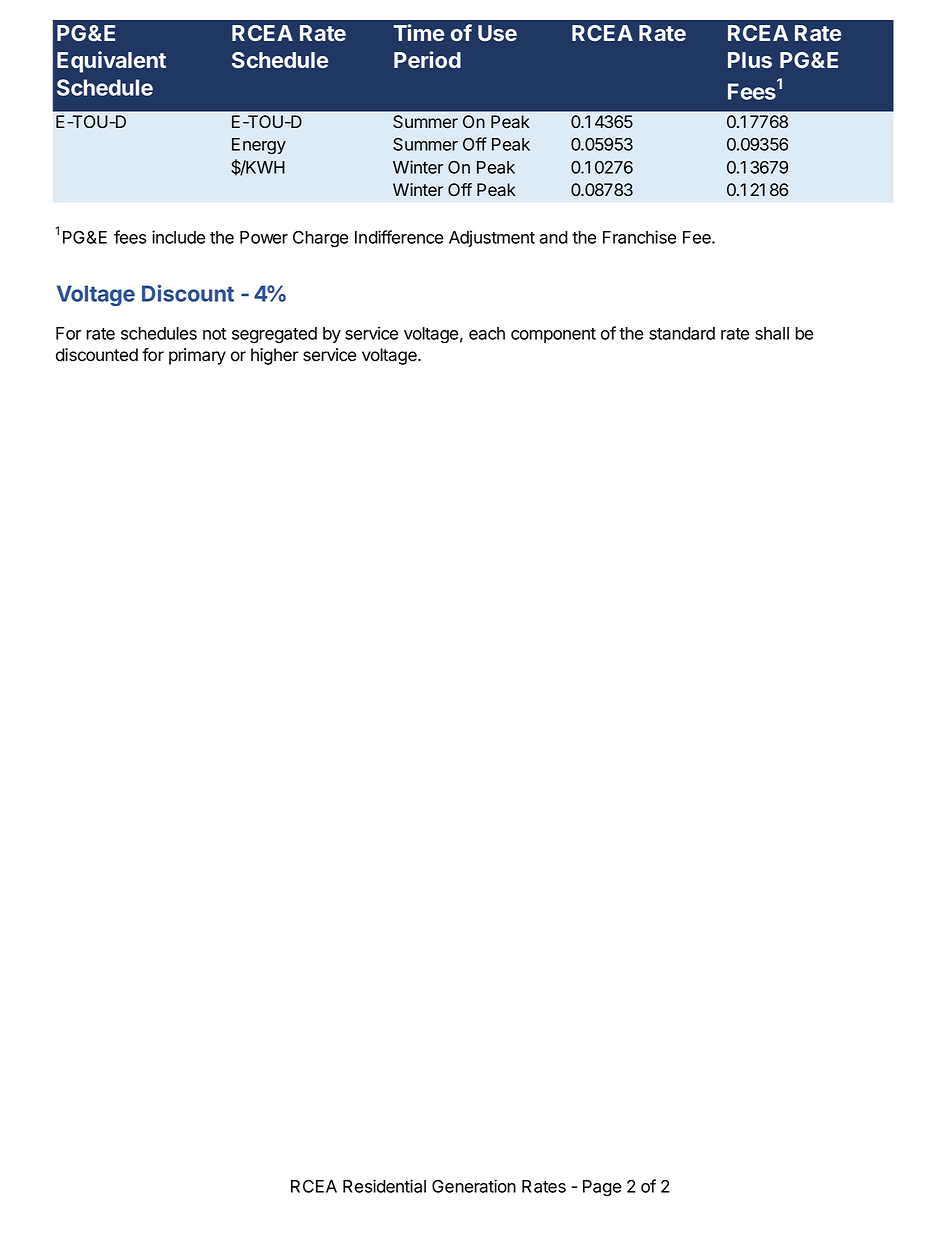 The width and height of the screenshot is (952, 1233). What do you see at coordinates (197, 356) in the screenshot?
I see `primary` at bounding box center [197, 356].
